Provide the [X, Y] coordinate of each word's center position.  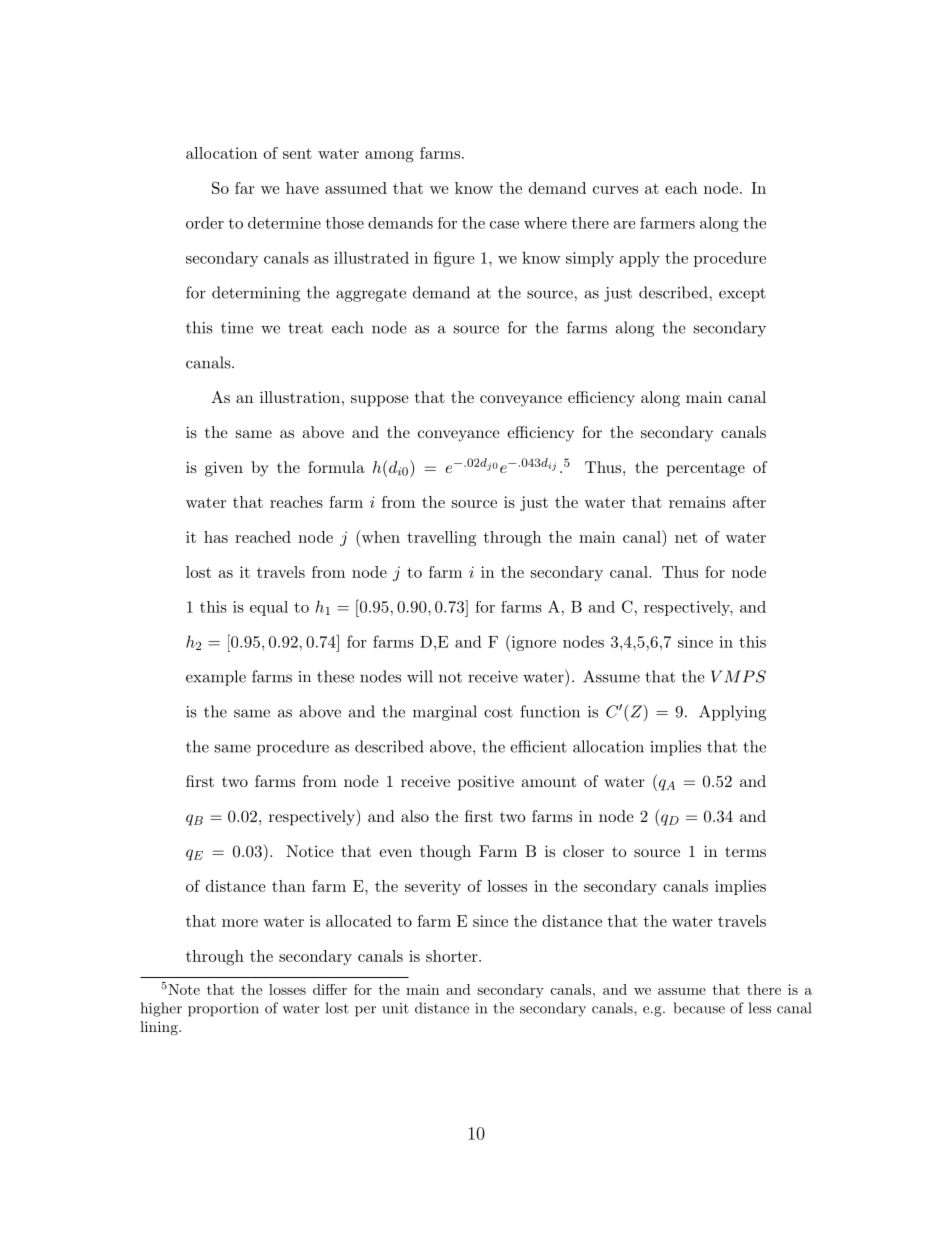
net [686, 537]
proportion [223, 1010]
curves [615, 190]
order [205, 222]
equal [269, 608]
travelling [441, 539]
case [504, 225]
